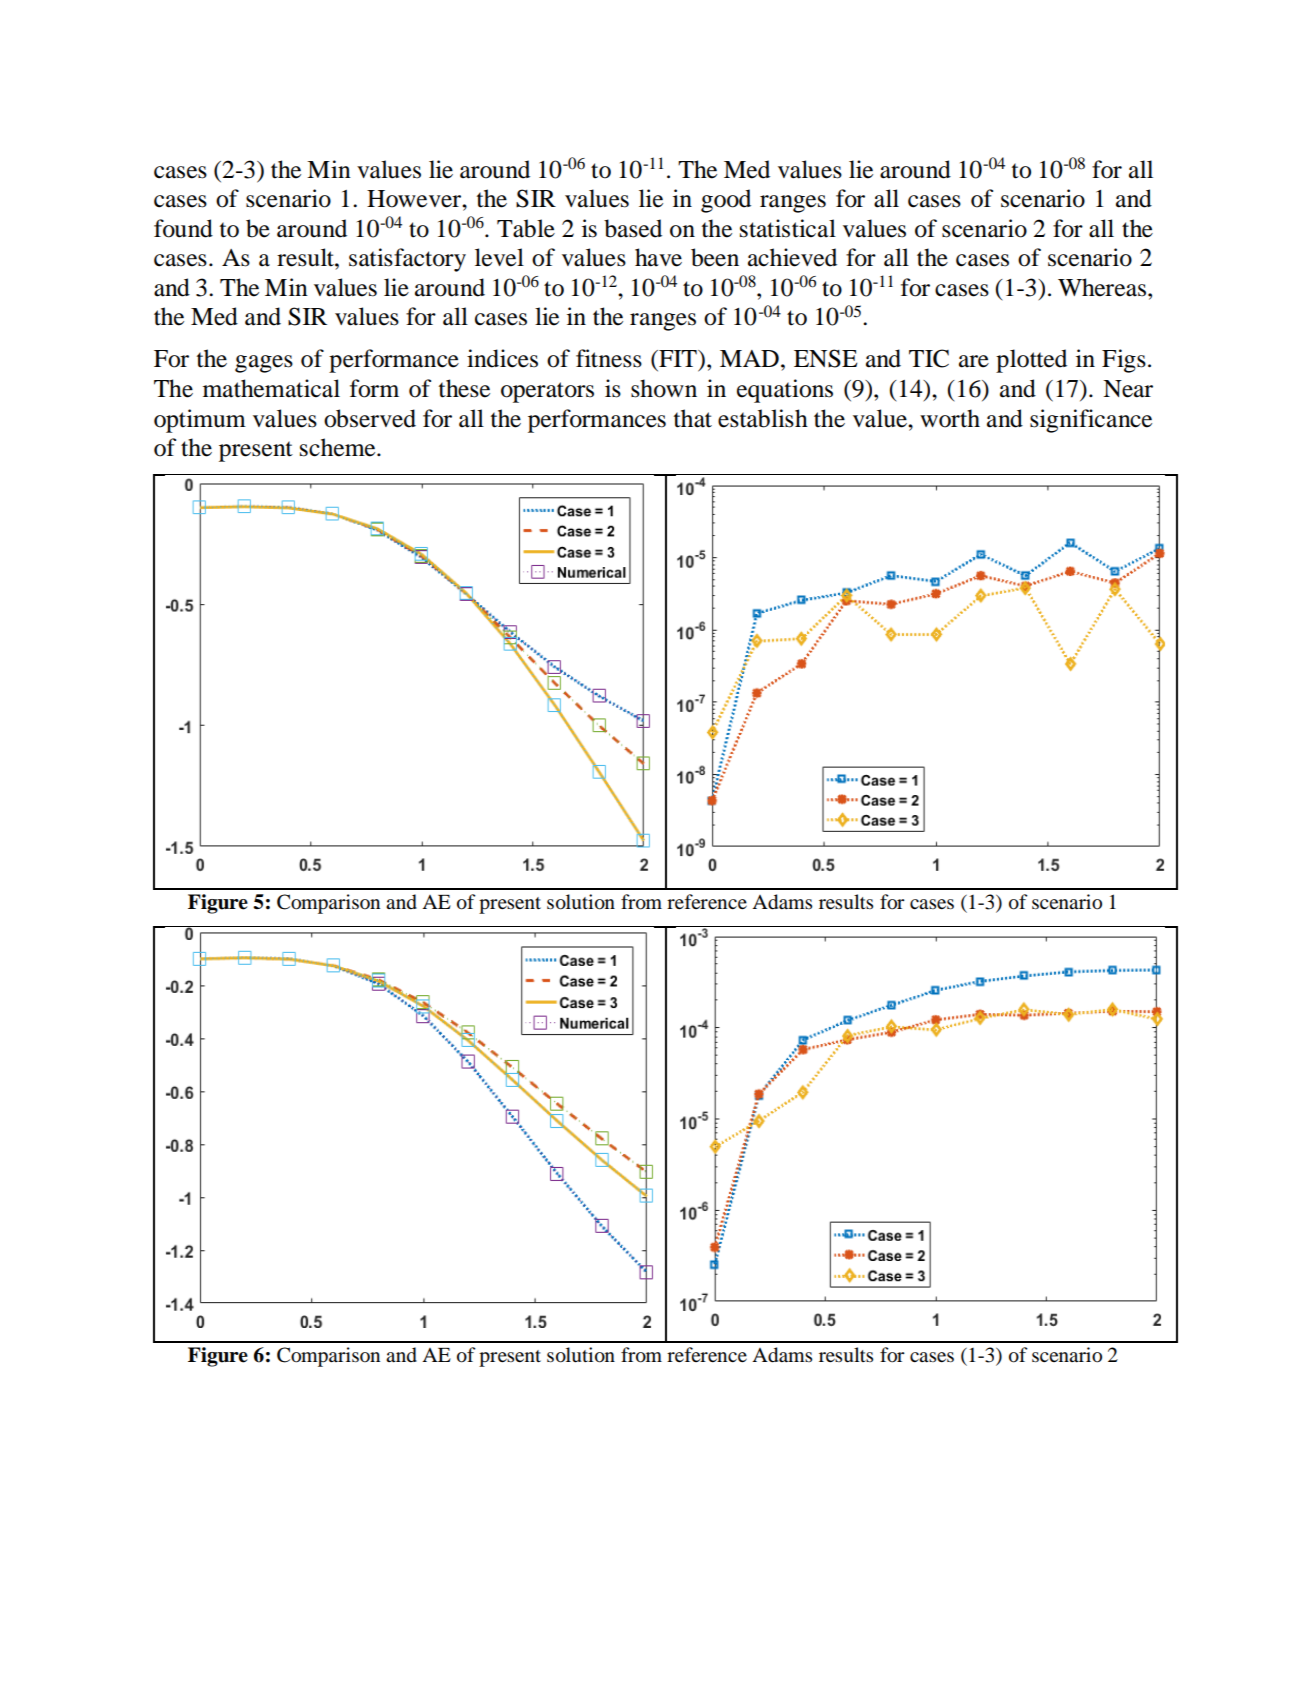  What do you see at coordinates (1102, 287) in the screenshot?
I see `Whereas` at bounding box center [1102, 287].
